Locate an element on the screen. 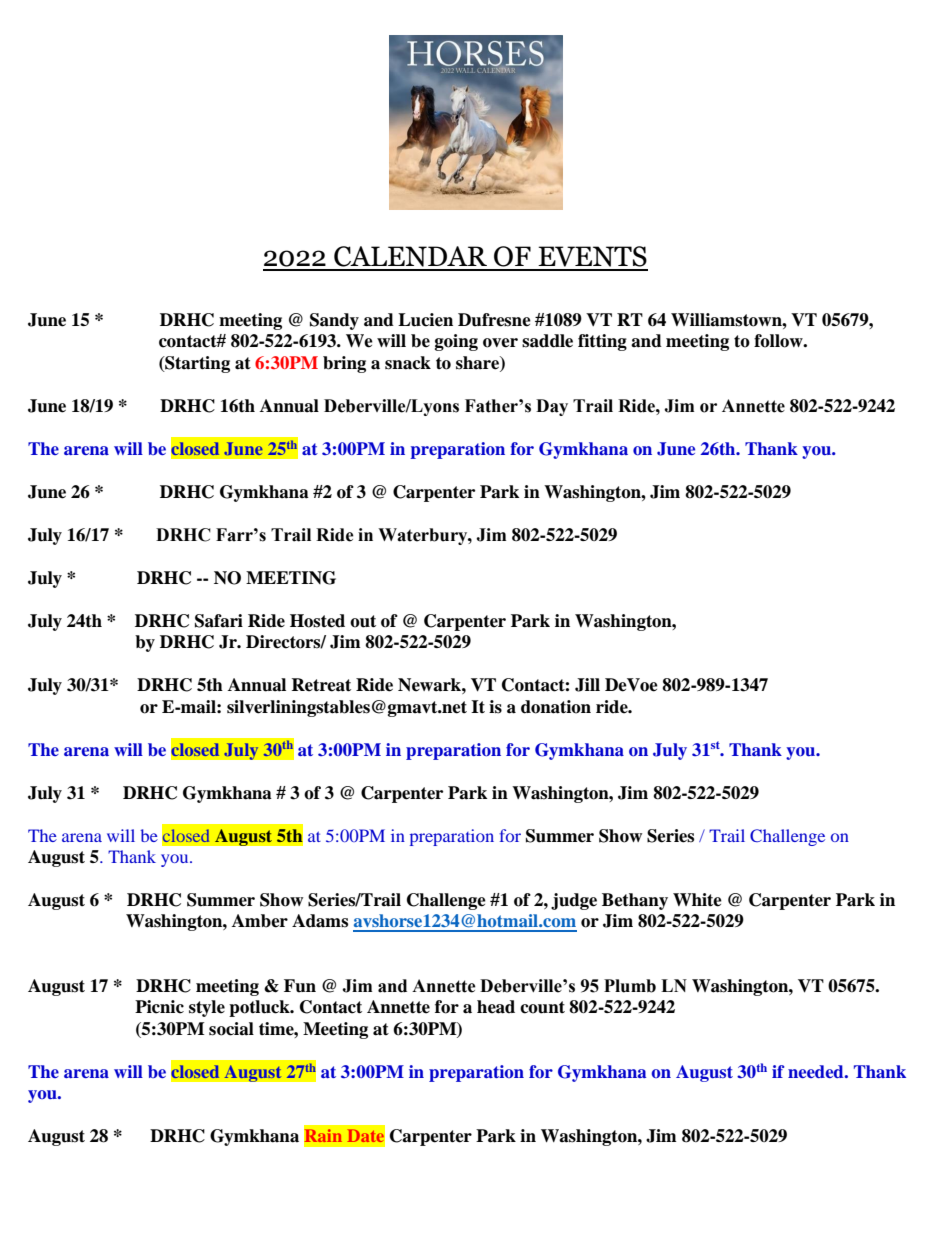 This screenshot has width=952, height=1233. Sandy is located at coordinates (334, 321).
